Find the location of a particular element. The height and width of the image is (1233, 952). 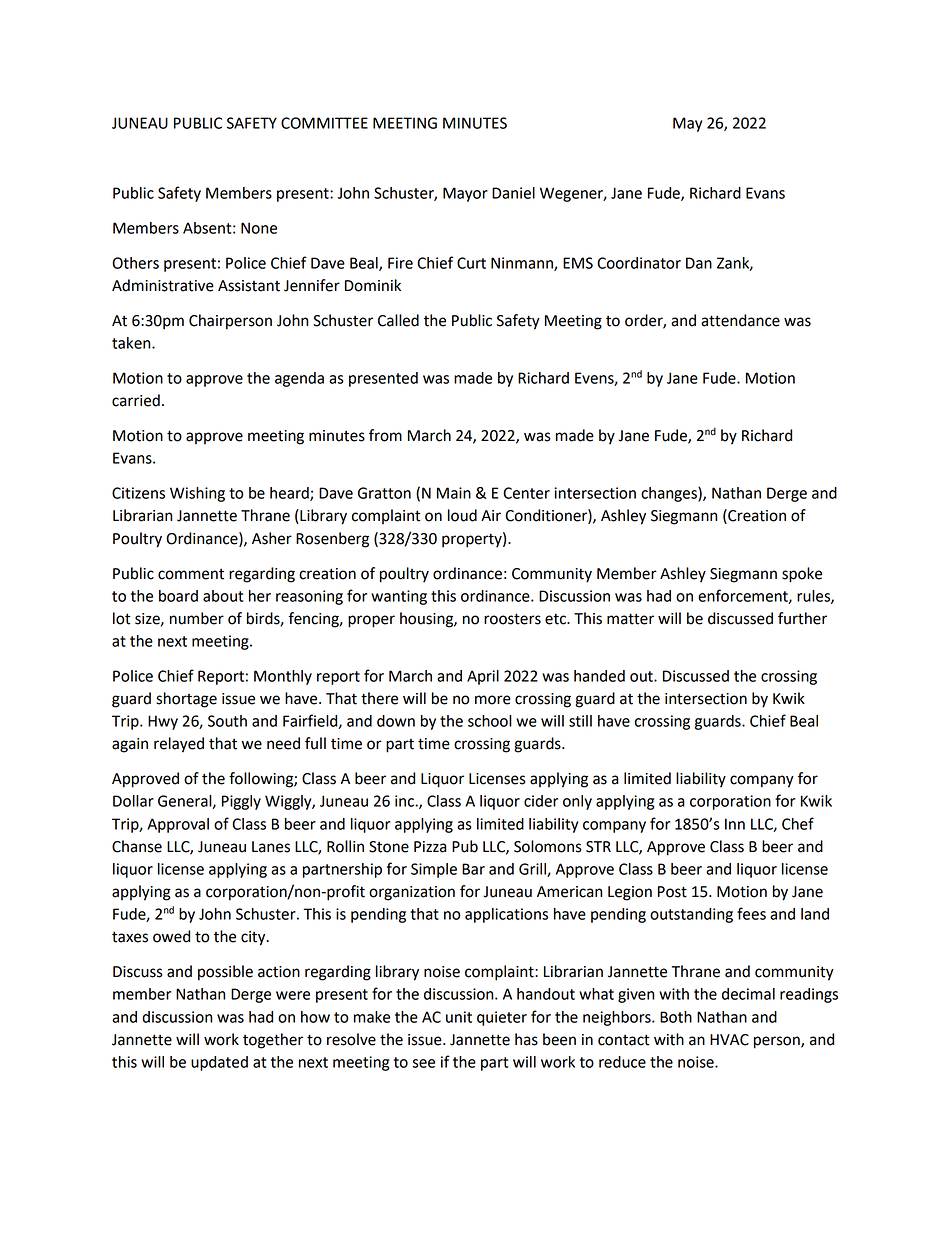

Coordinator is located at coordinates (639, 263).
